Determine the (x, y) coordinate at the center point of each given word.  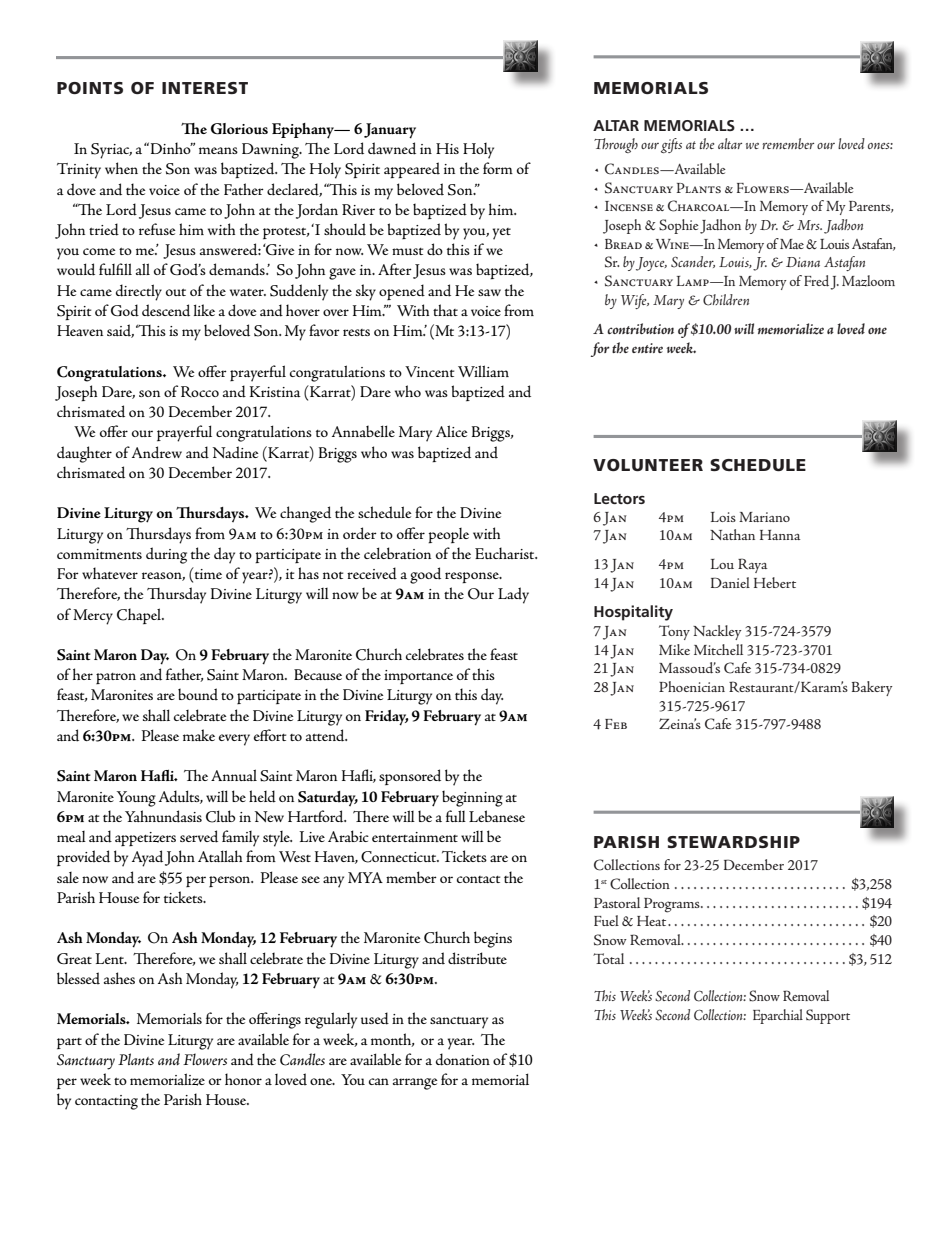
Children (726, 300)
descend (166, 310)
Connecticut (400, 857)
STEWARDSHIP (733, 842)
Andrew (157, 452)
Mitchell (718, 649)
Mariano (764, 517)
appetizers (145, 839)
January (390, 131)
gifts (671, 145)
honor (243, 1079)
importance (418, 677)
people (448, 535)
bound (198, 694)
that (445, 310)
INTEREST (205, 88)
